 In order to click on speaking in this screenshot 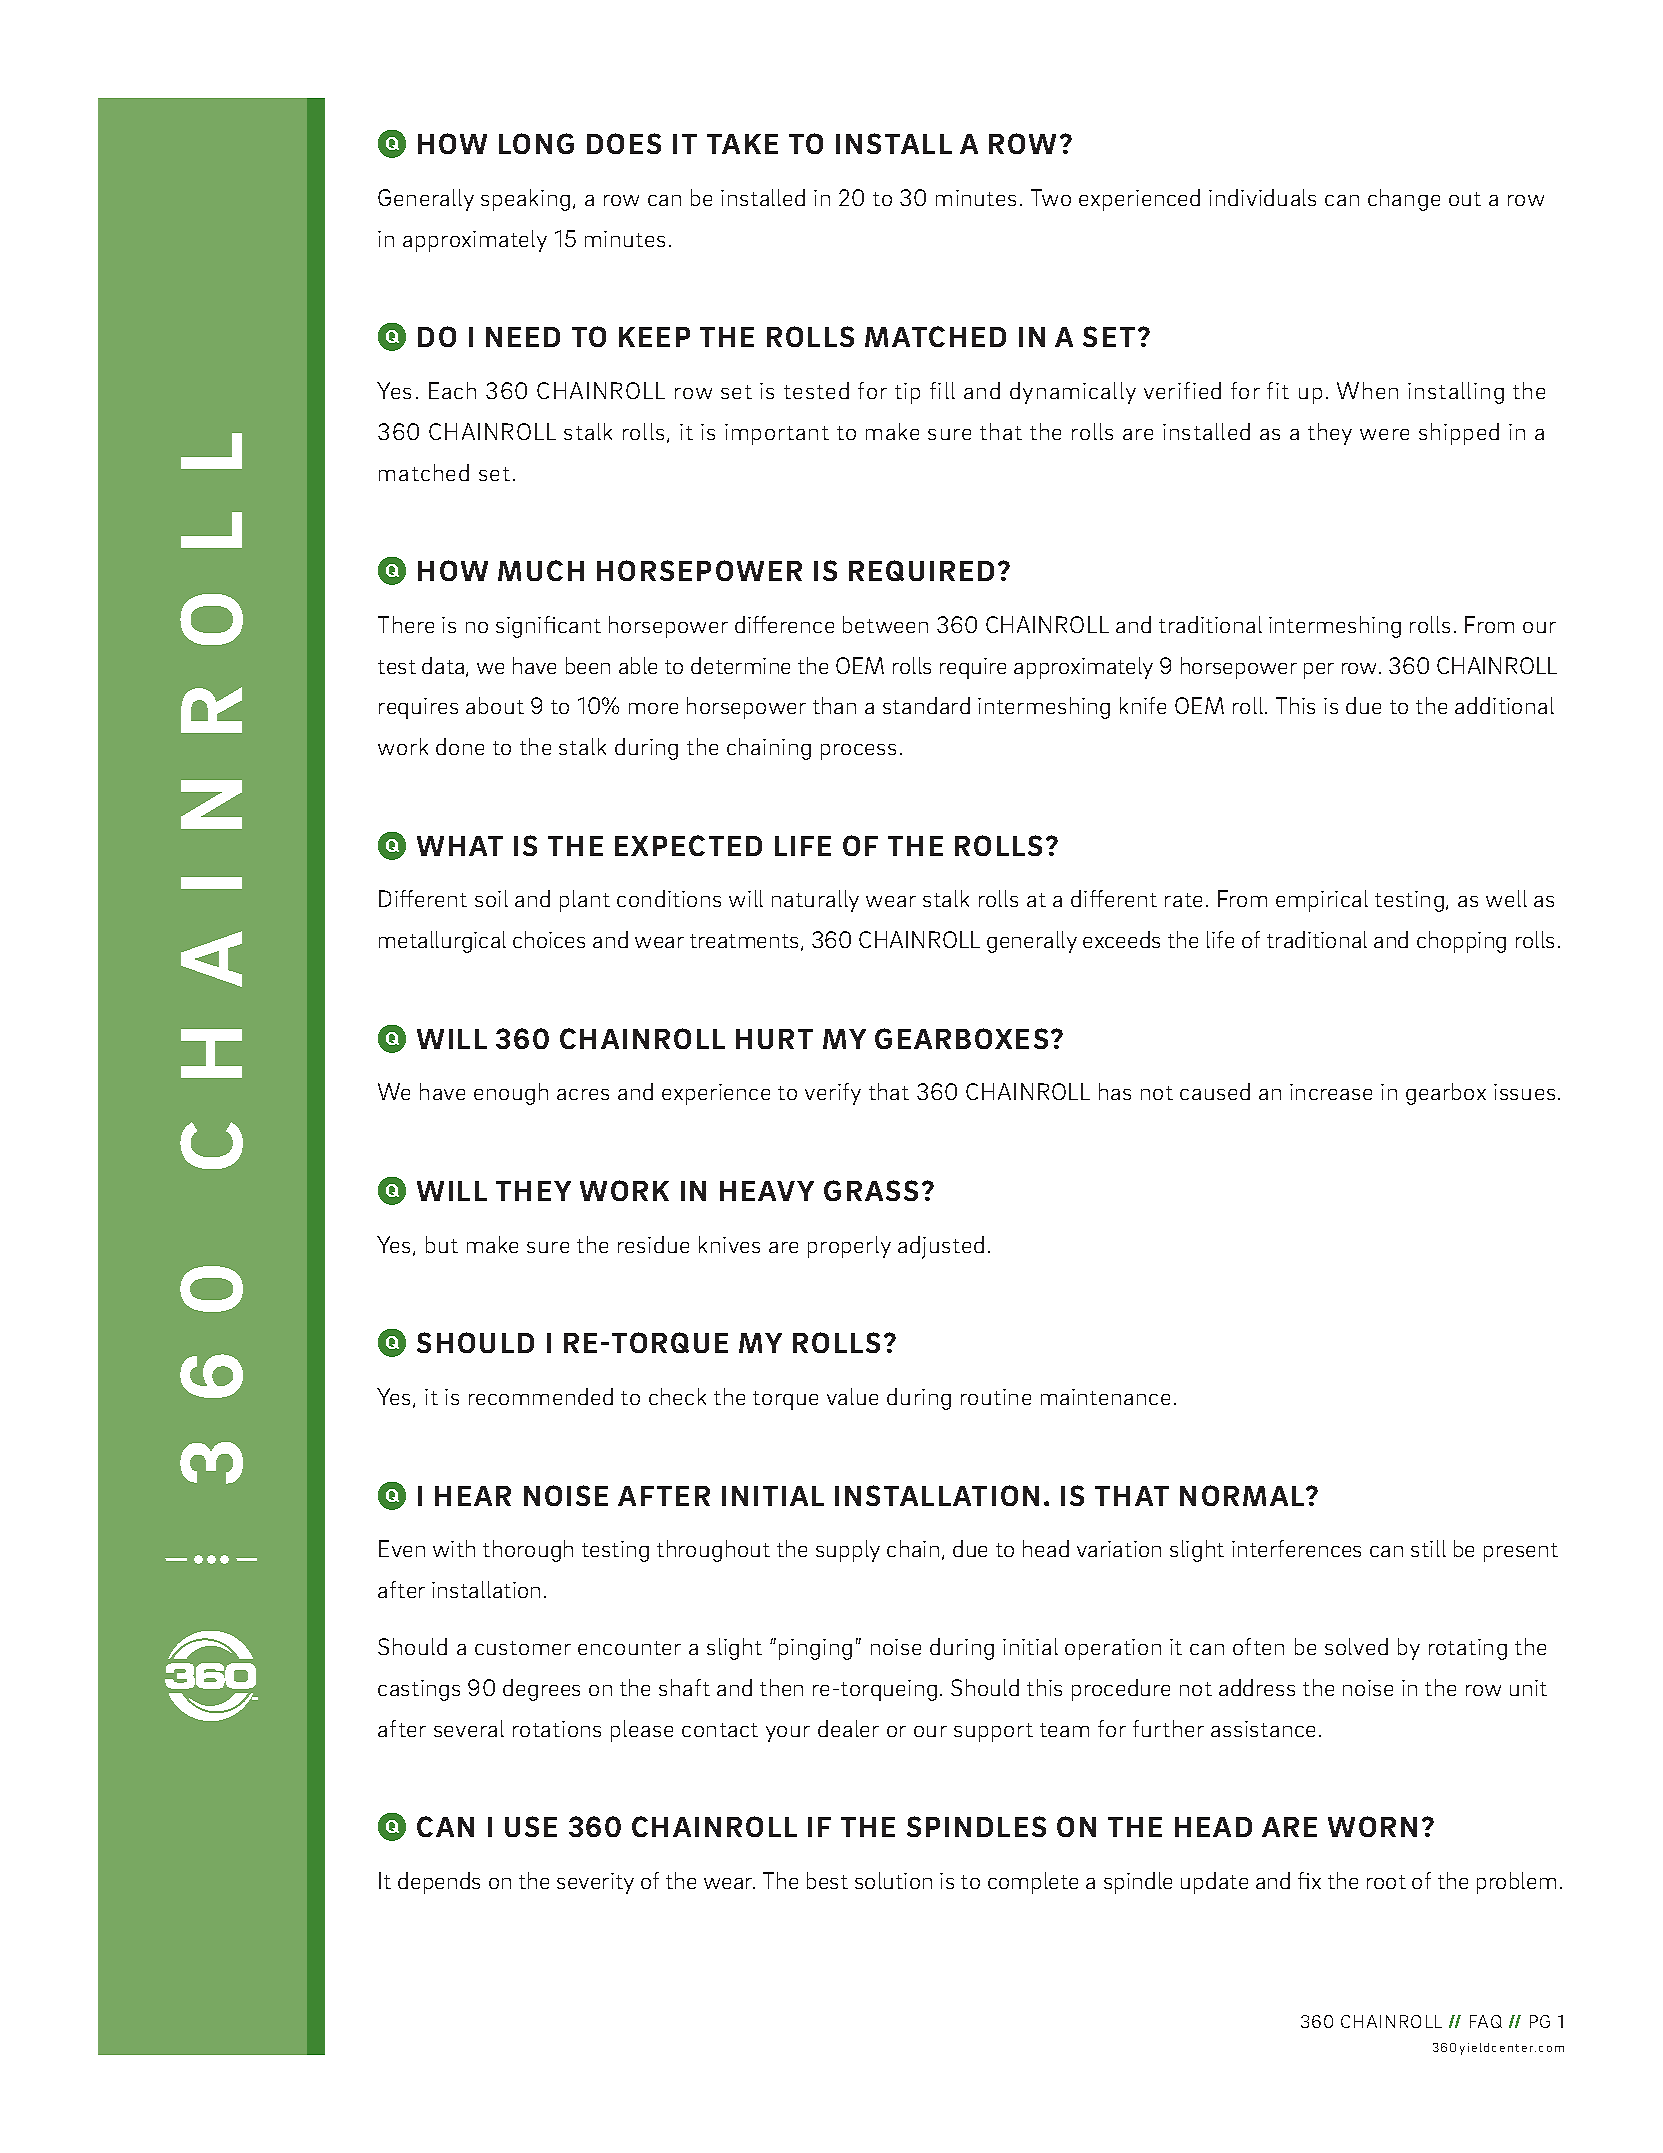, I will do `click(525, 200)`.
